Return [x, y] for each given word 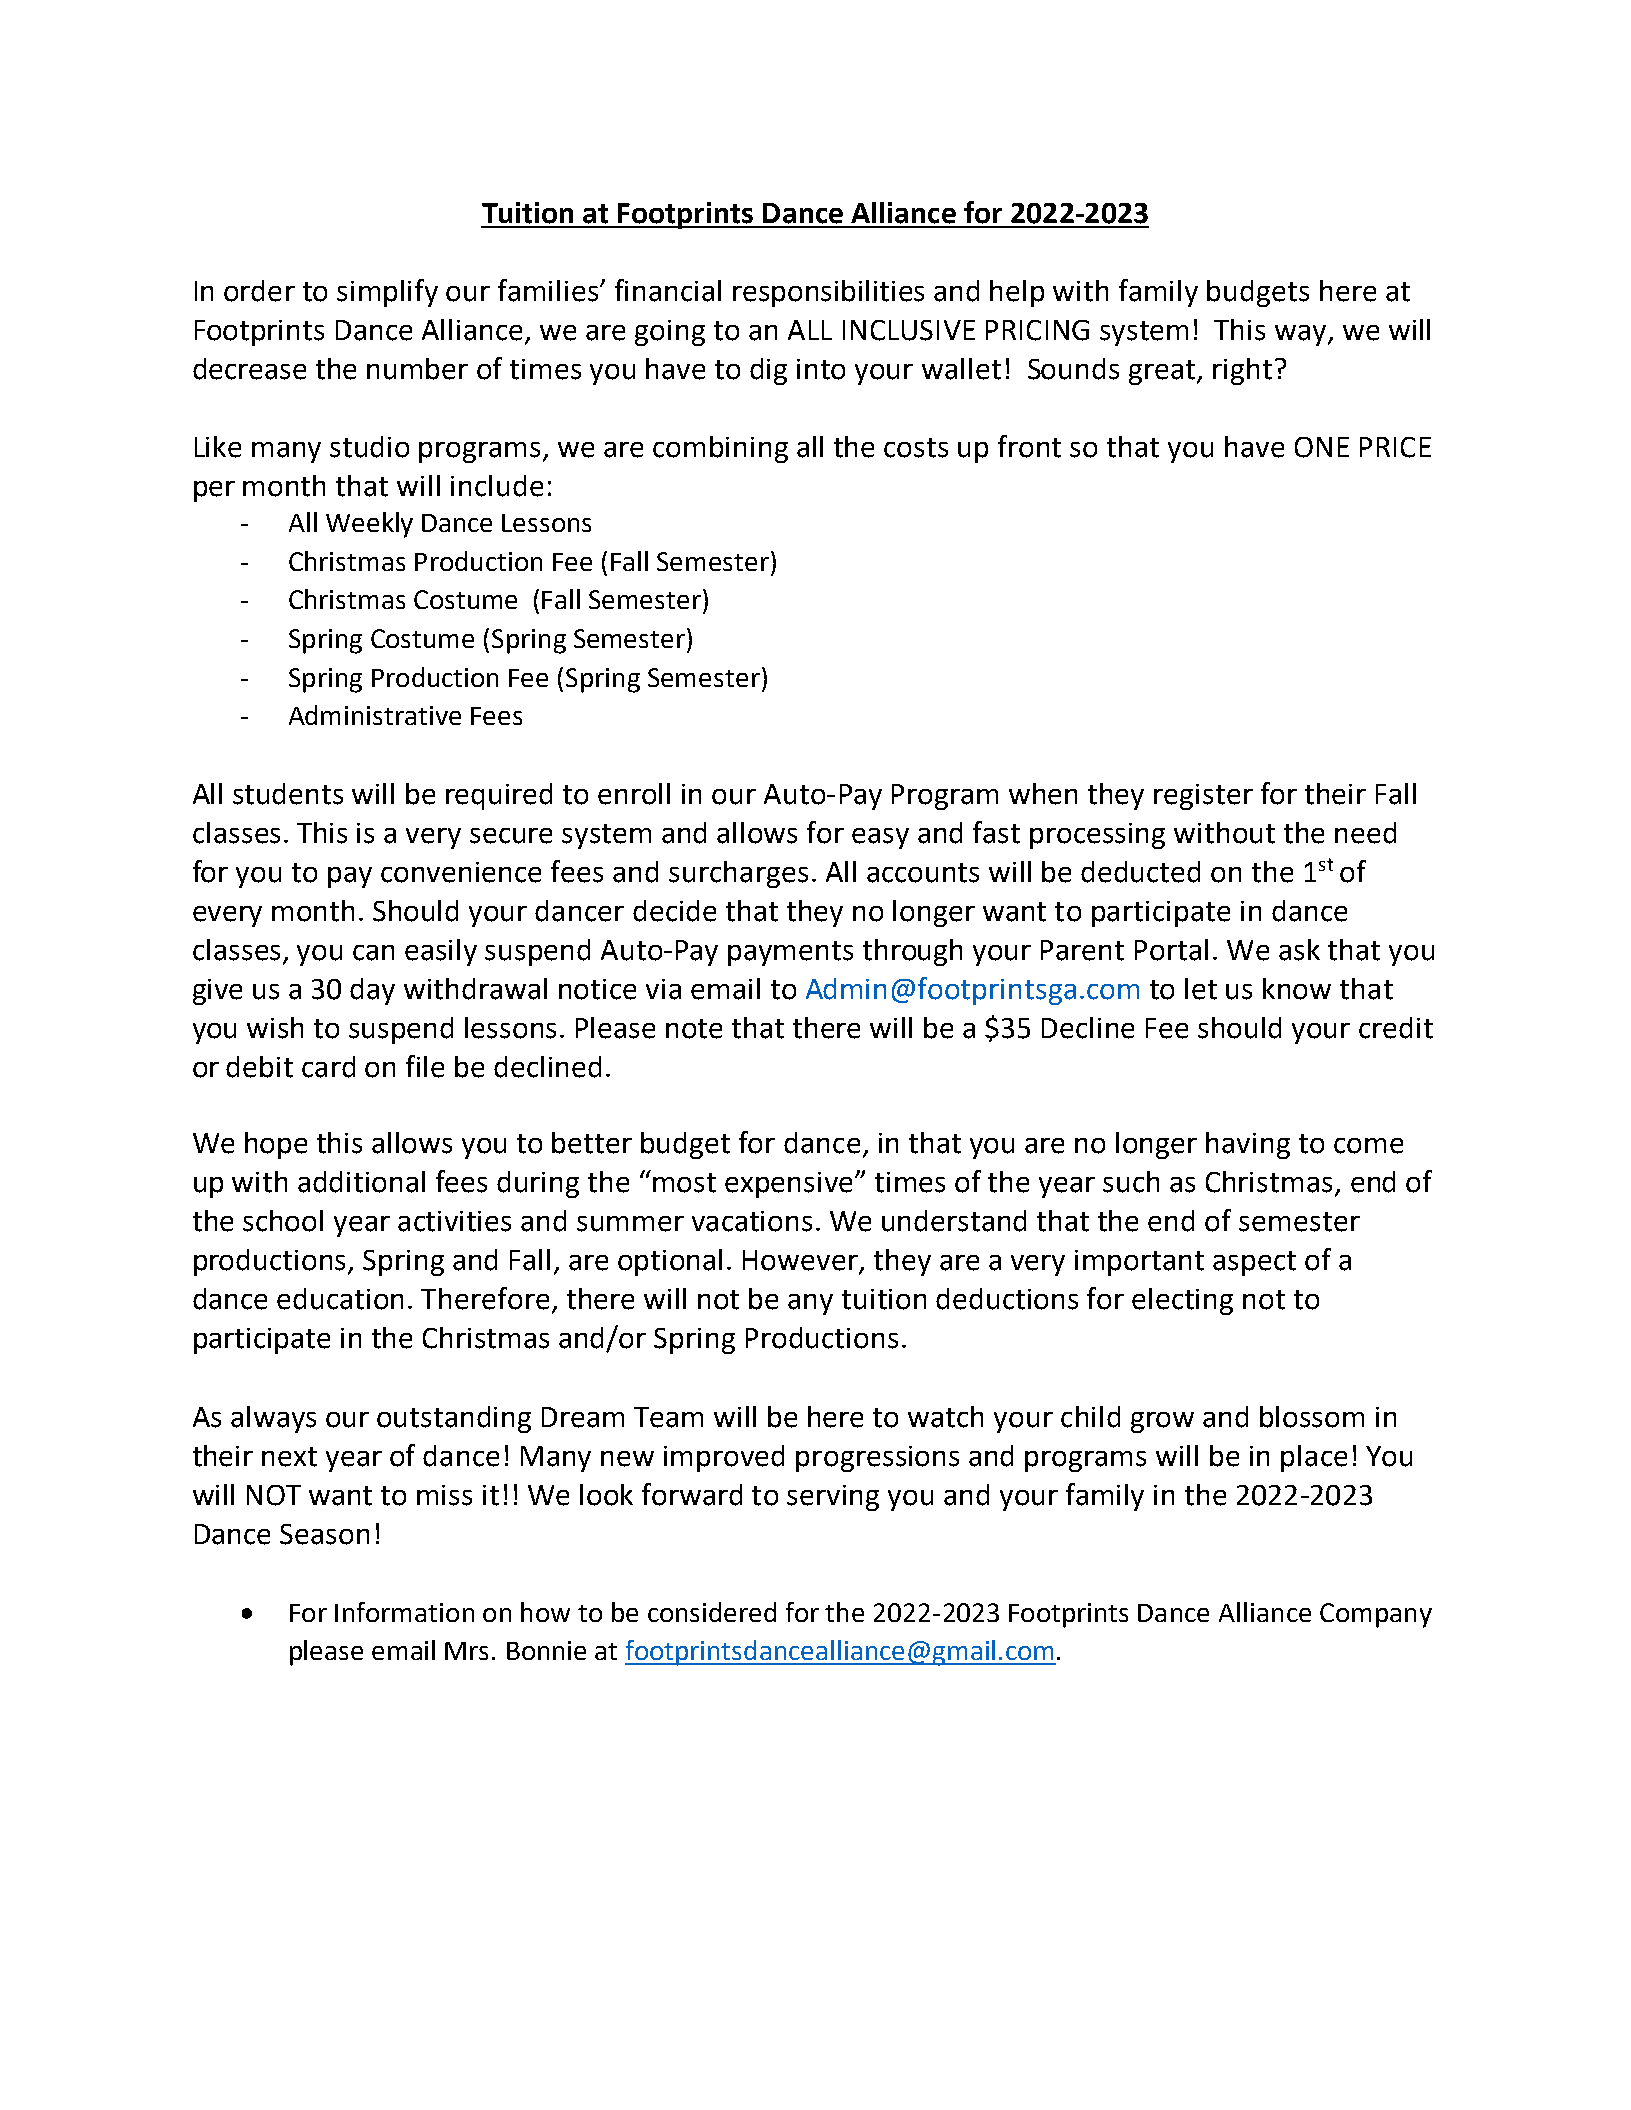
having [1248, 1145]
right [1242, 371]
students [288, 794]
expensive [788, 1185]
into [821, 369]
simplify [387, 293]
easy [880, 838]
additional [361, 1182]
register [1203, 797]
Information [404, 1612]
